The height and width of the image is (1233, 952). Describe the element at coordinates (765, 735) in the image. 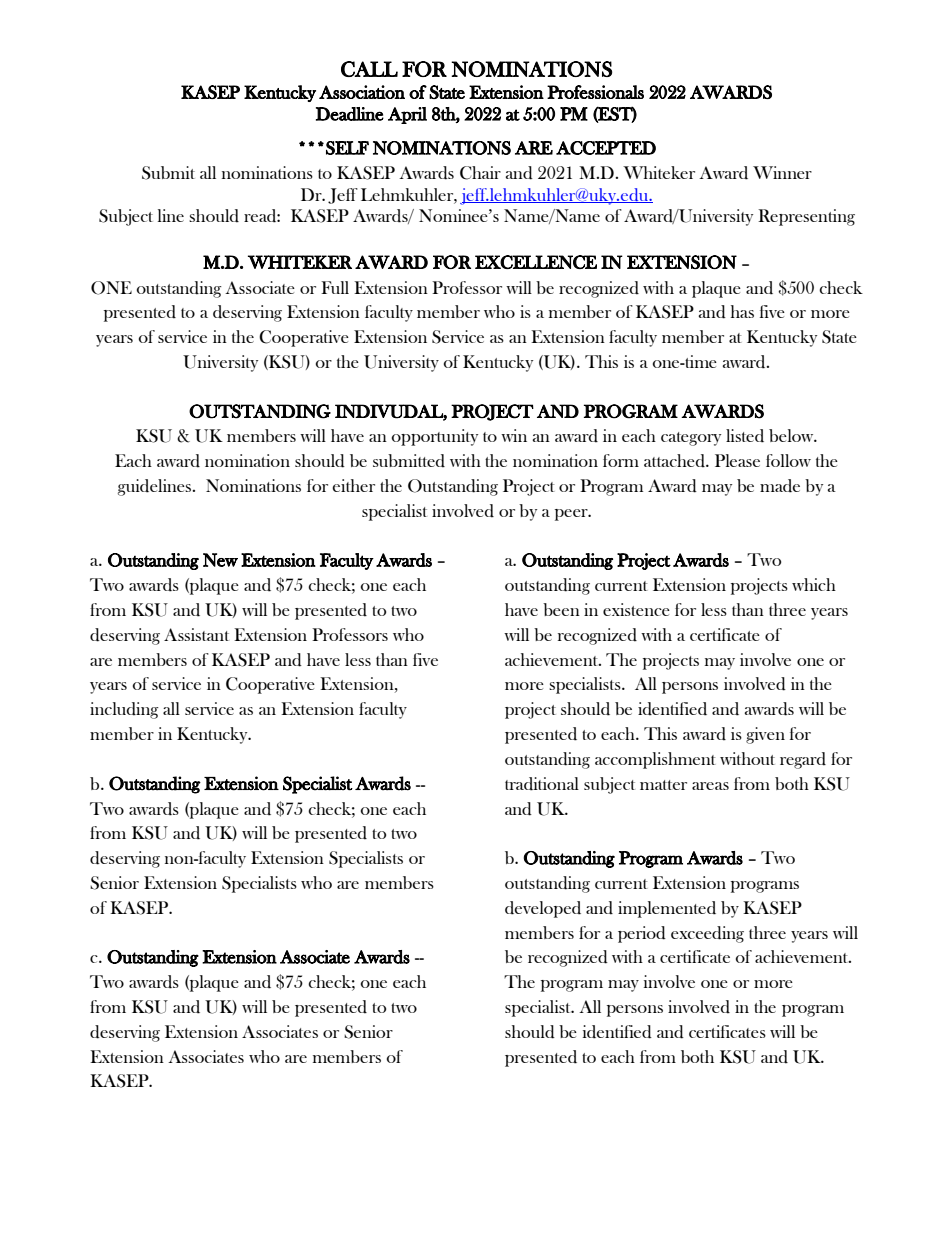

I see `given` at that location.
